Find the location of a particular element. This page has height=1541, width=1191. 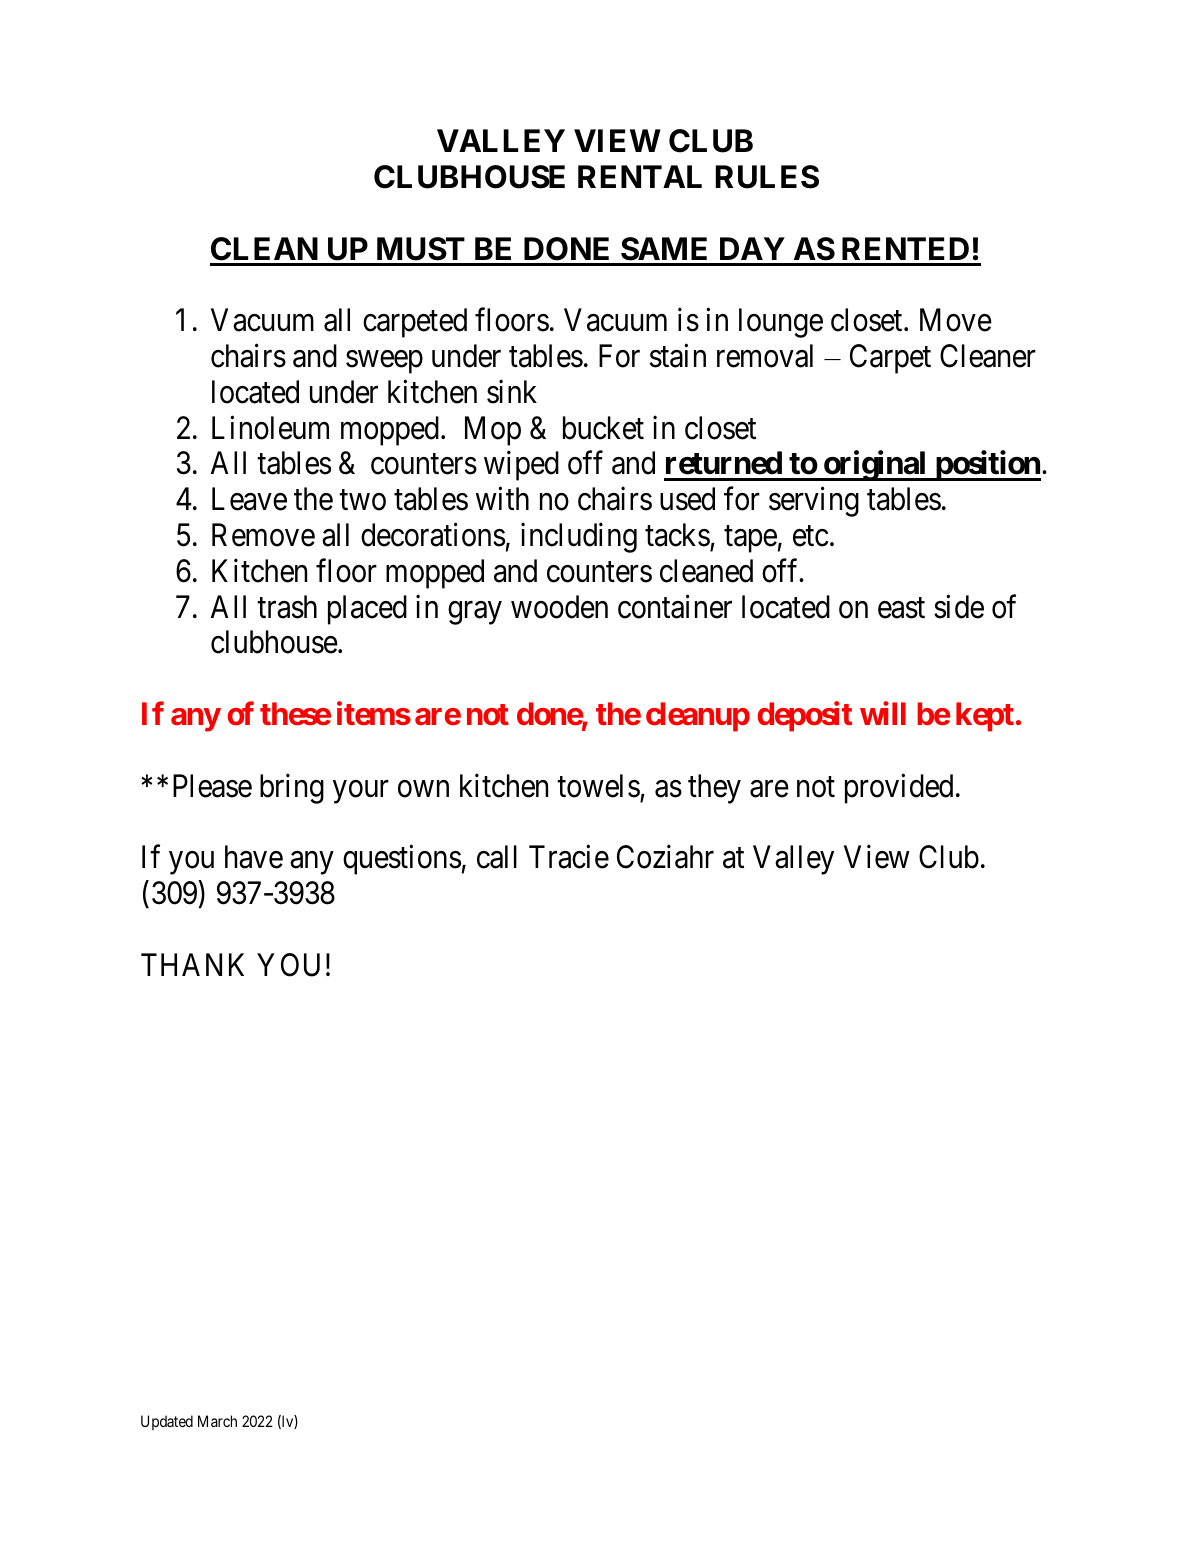

call is located at coordinates (497, 857).
